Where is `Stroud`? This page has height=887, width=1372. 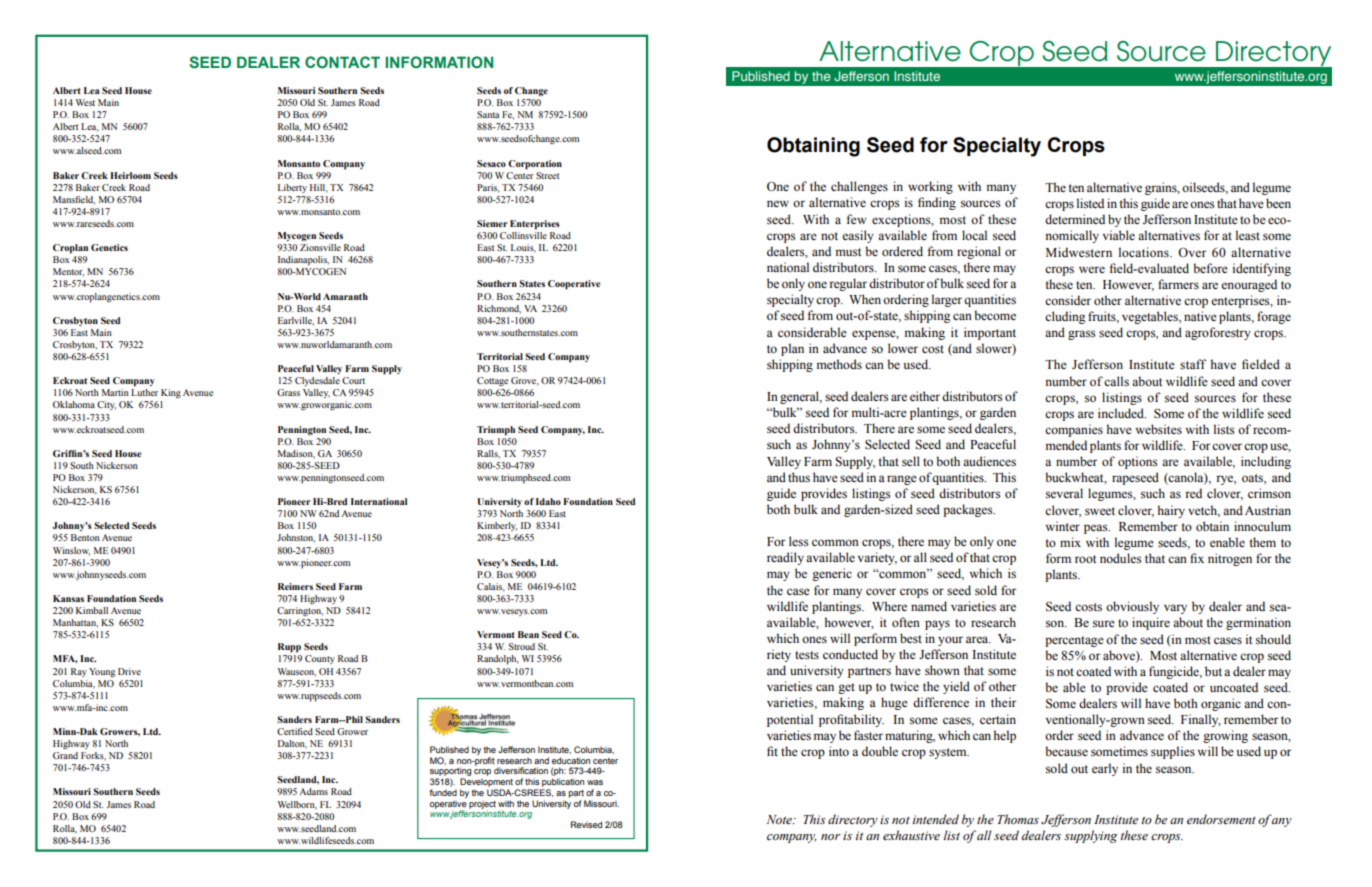 Stroud is located at coordinates (522, 646).
